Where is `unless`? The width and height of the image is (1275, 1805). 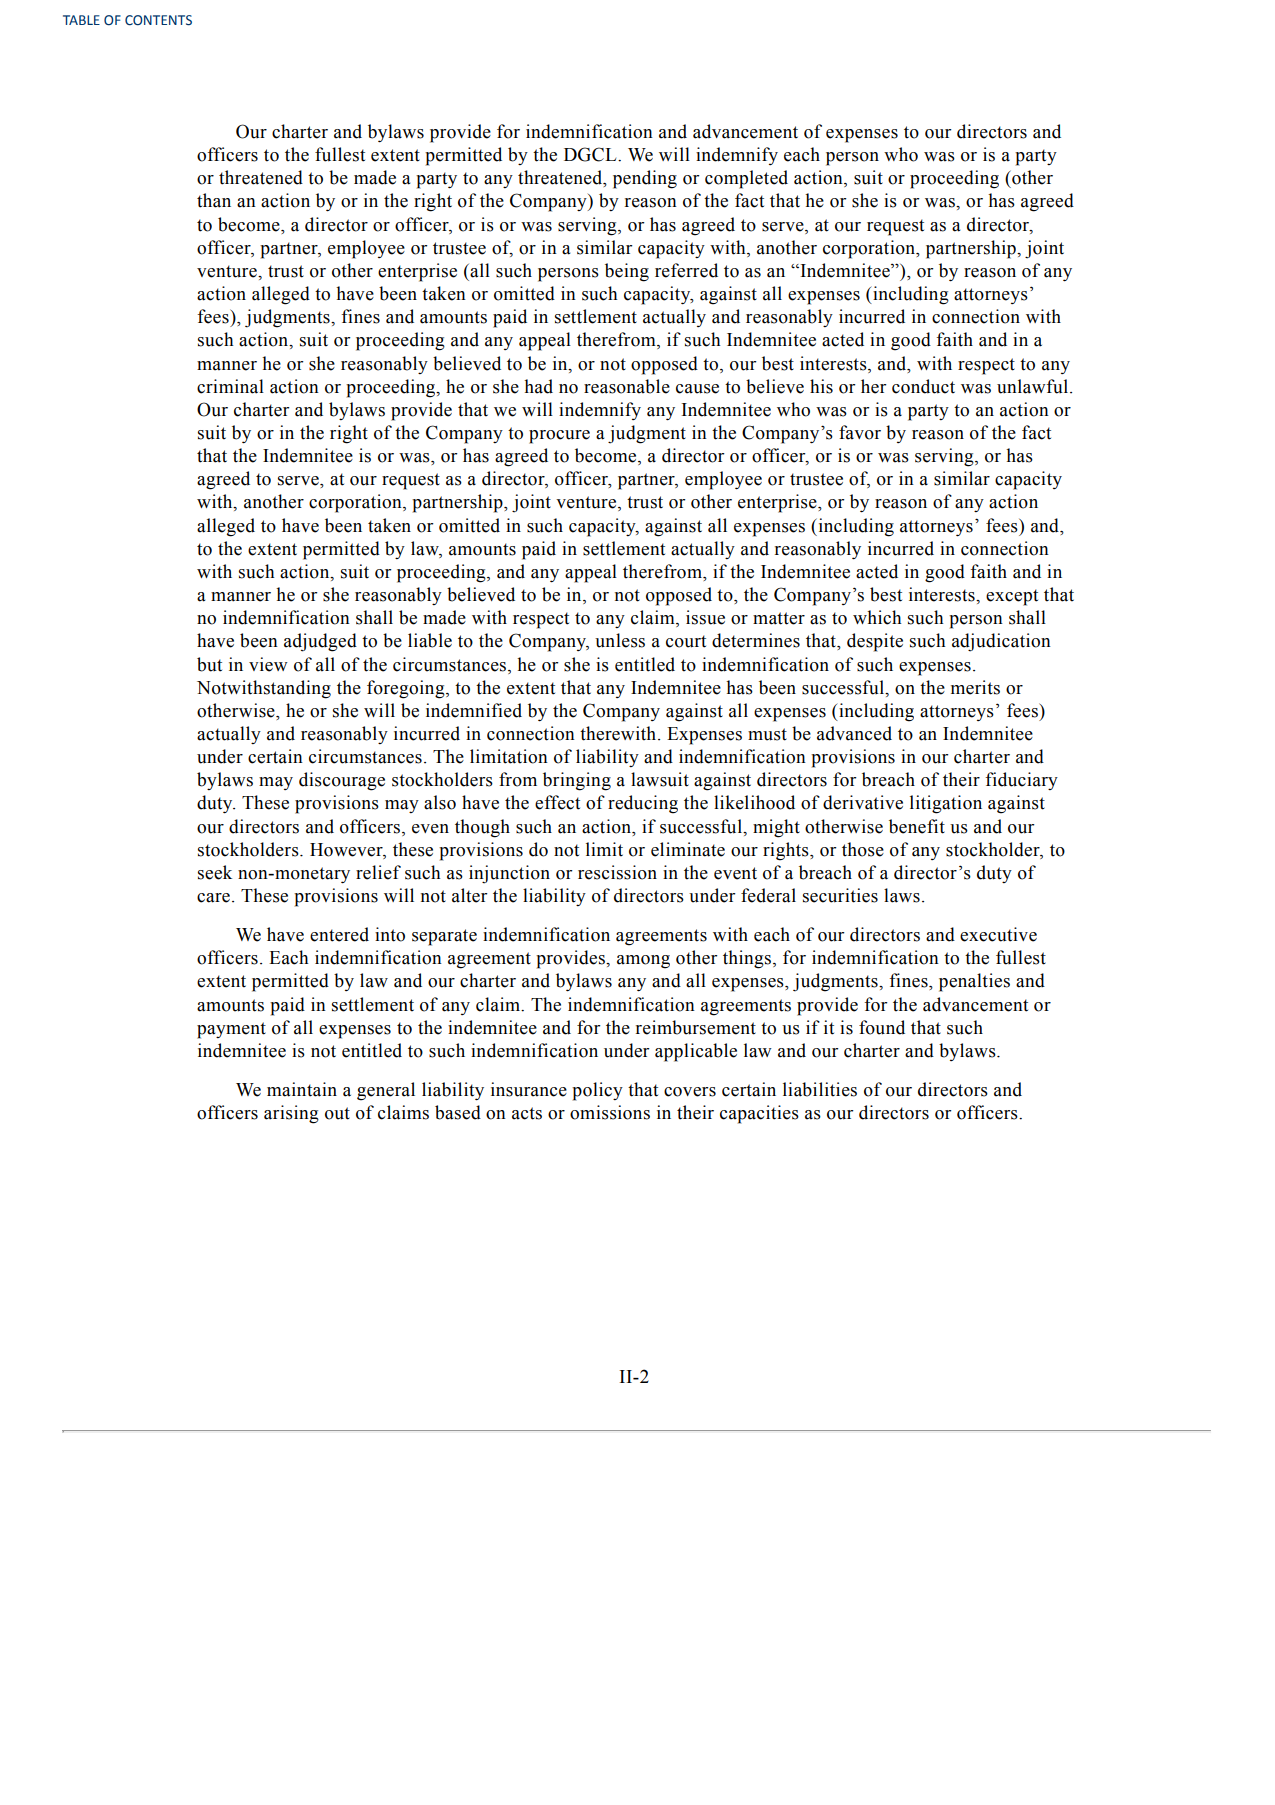 unless is located at coordinates (620, 640).
